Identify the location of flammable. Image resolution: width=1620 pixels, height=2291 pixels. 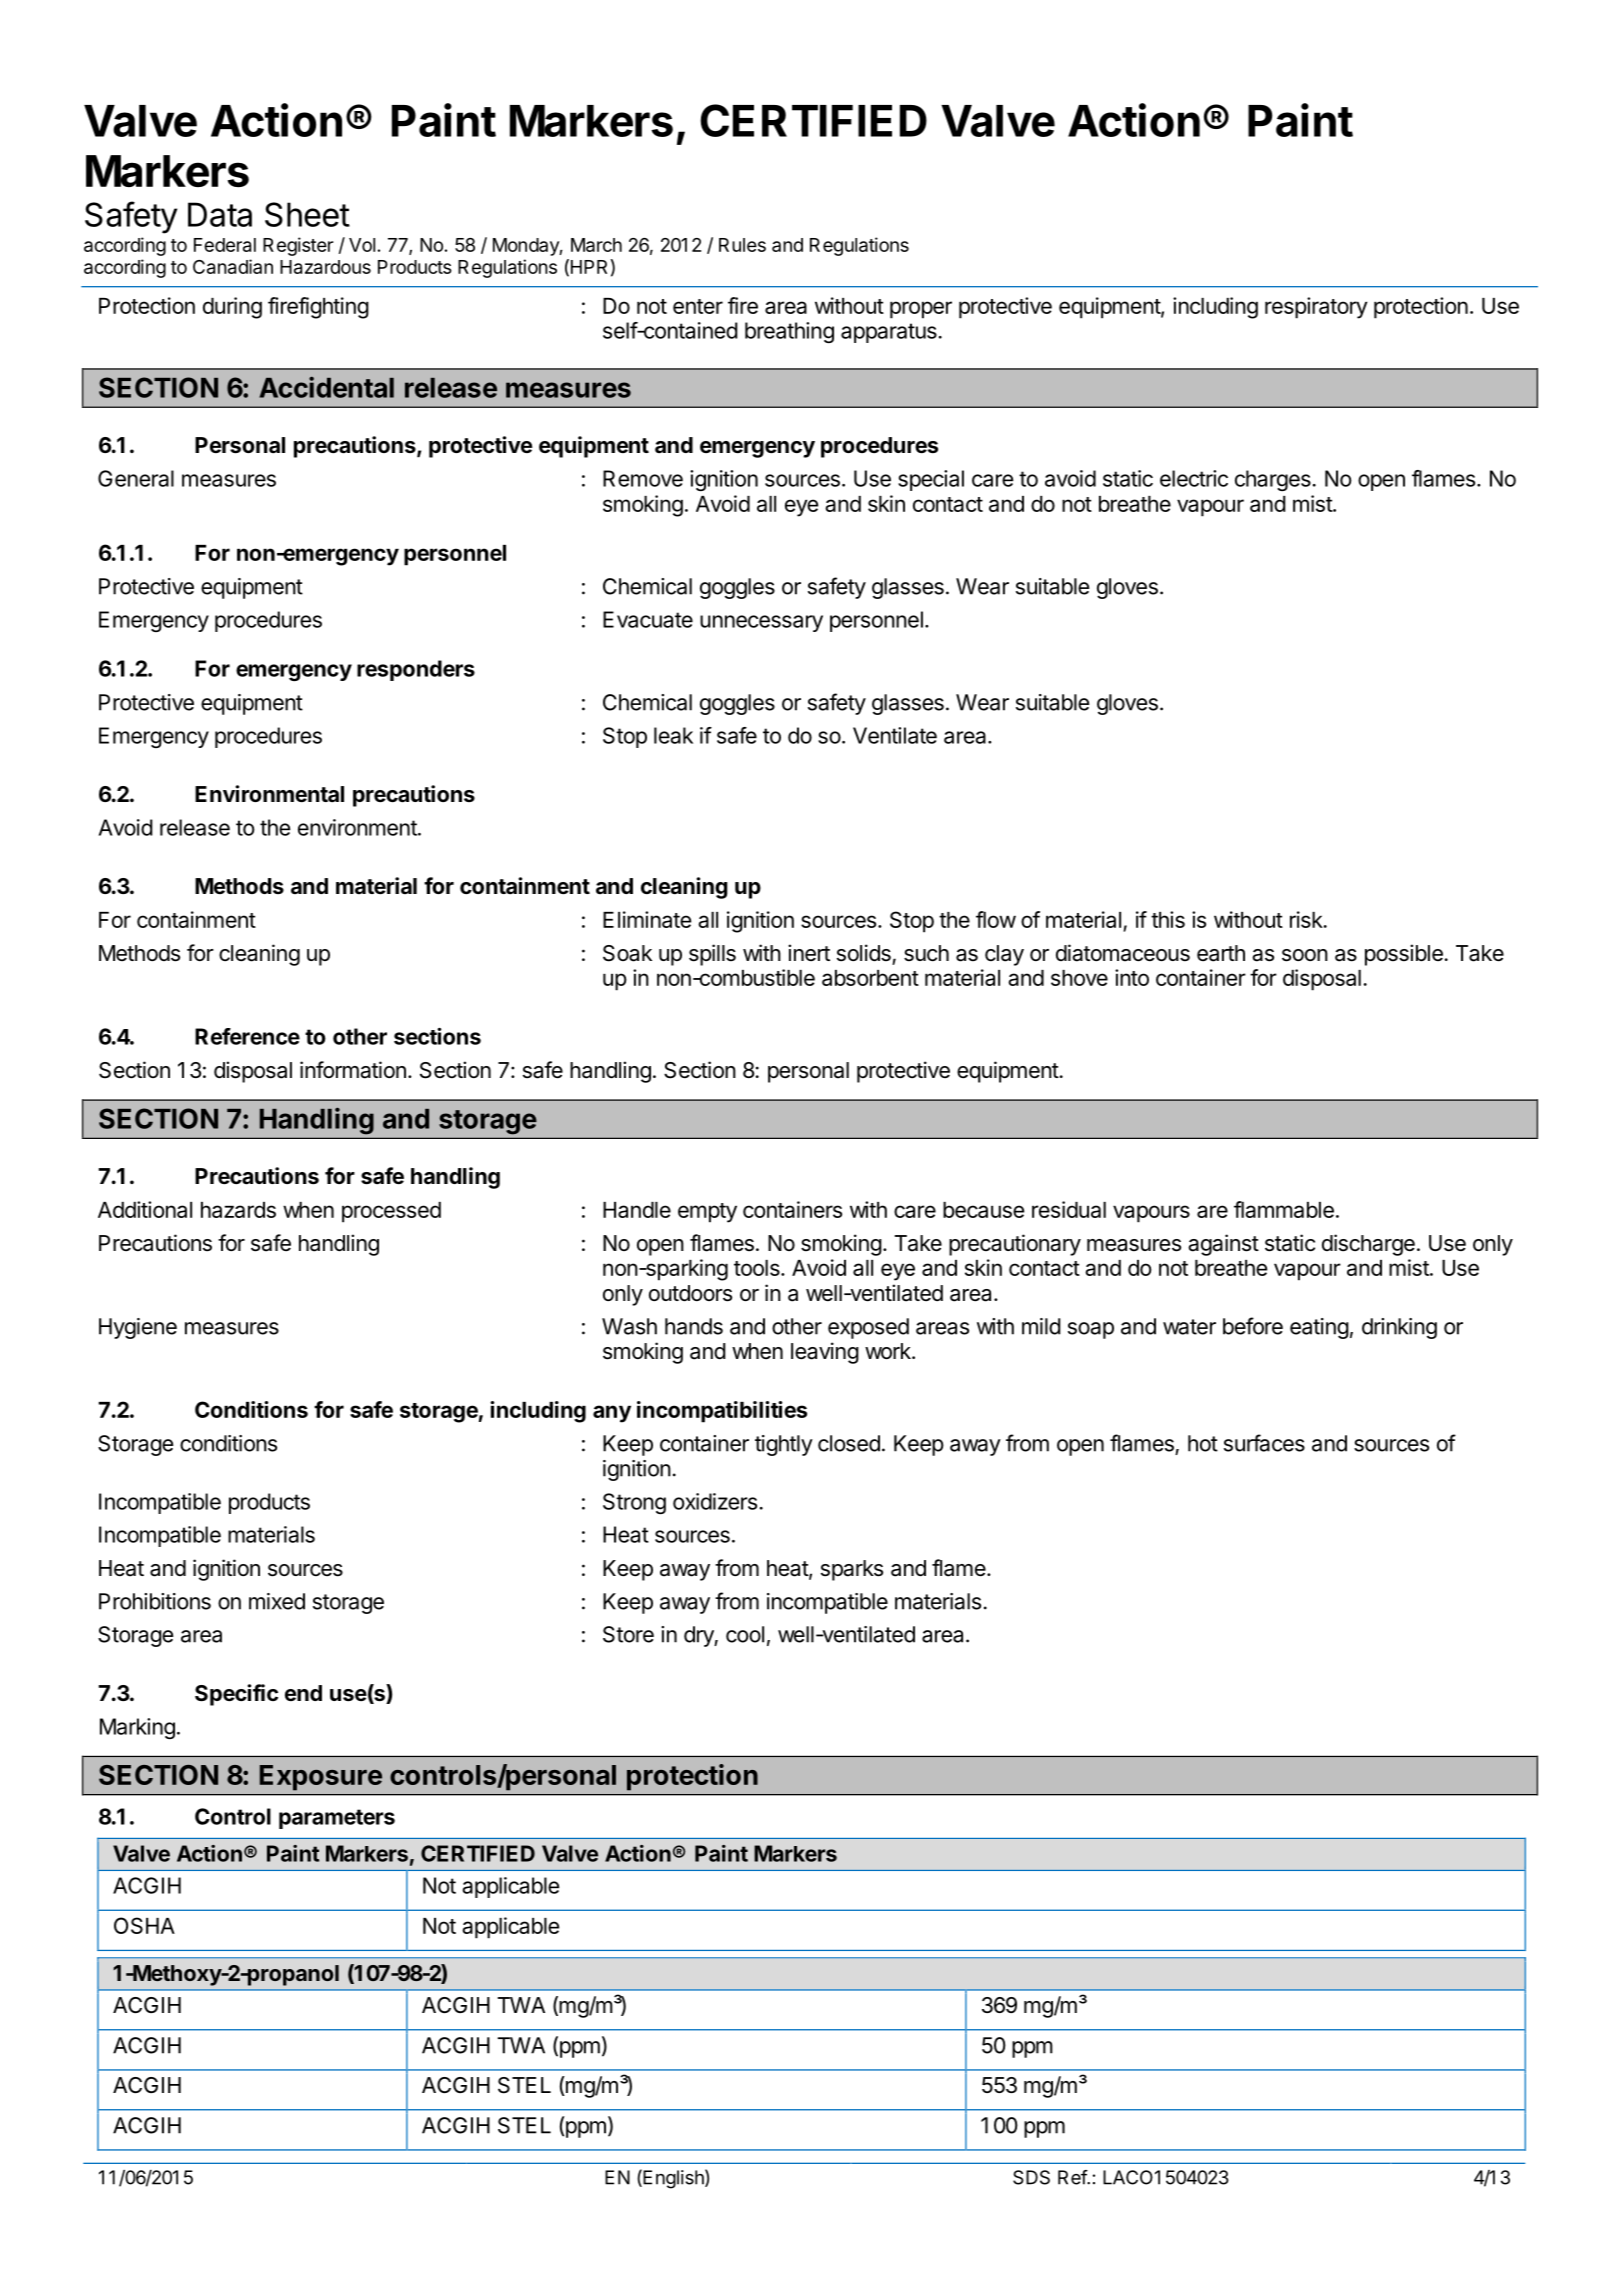
(1284, 1209).
